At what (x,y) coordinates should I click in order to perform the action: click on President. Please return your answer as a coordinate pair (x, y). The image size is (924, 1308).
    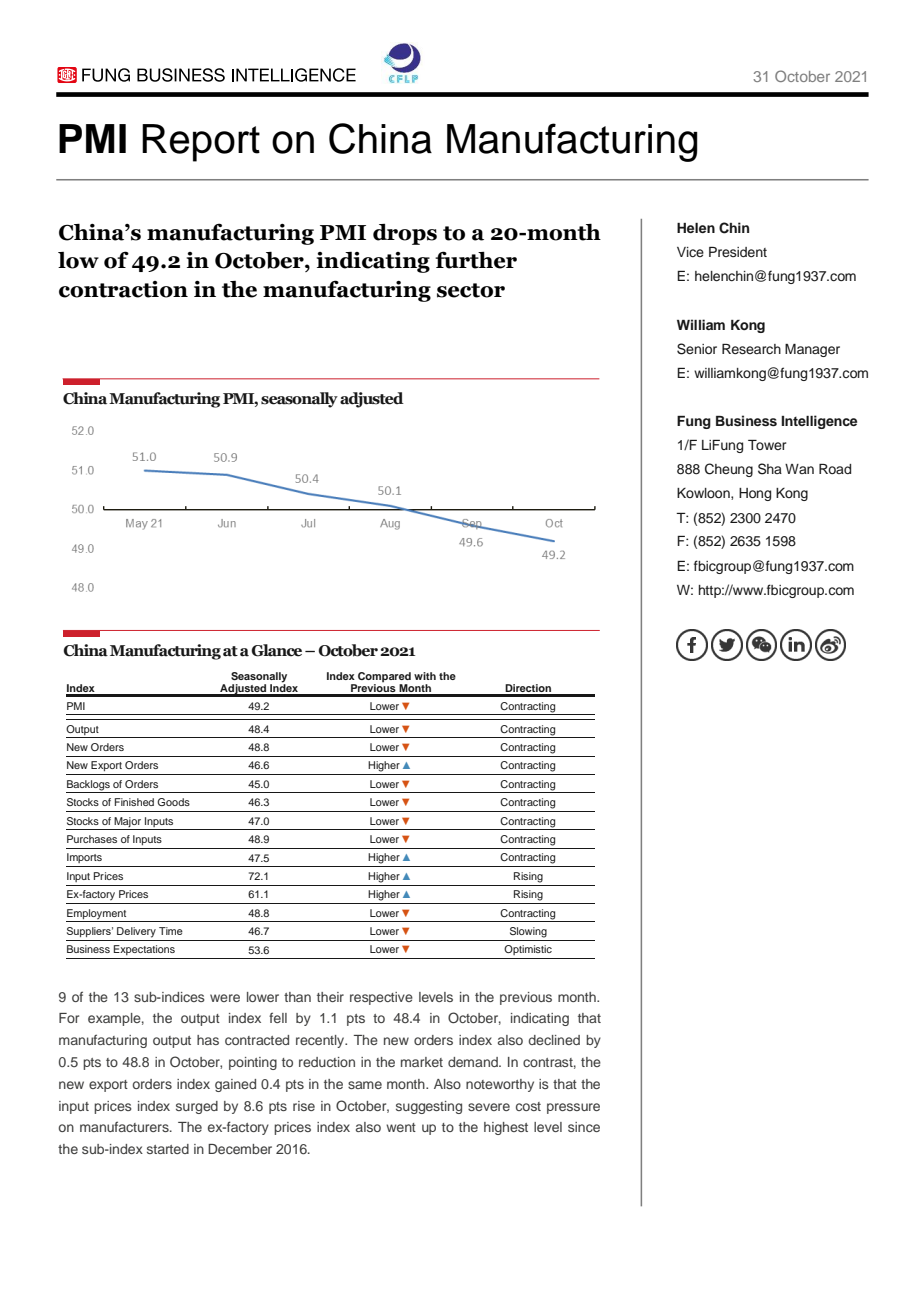
    Looking at the image, I should click on (738, 252).
